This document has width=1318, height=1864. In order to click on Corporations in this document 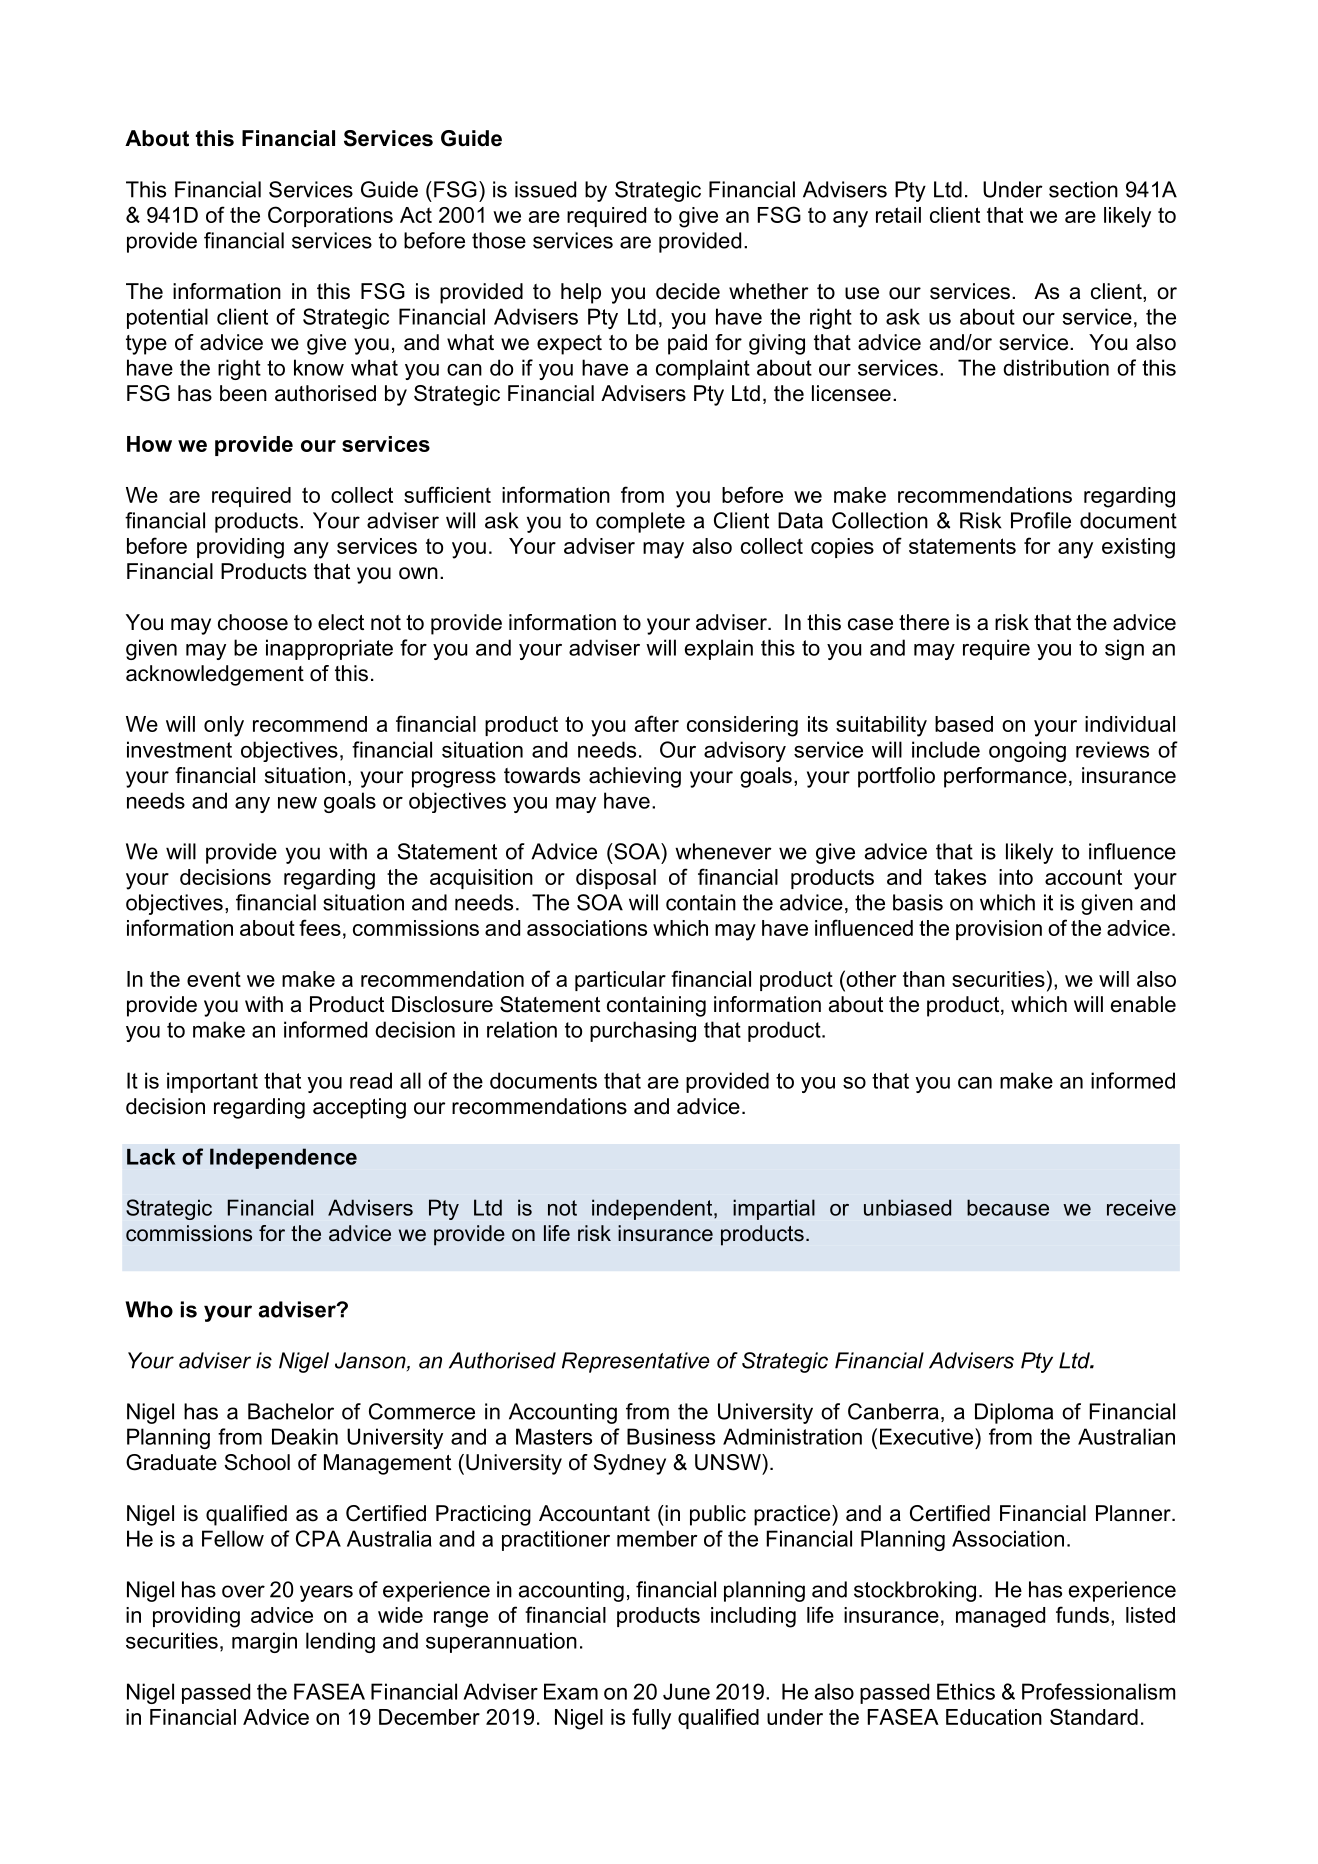, I will do `click(330, 216)`.
